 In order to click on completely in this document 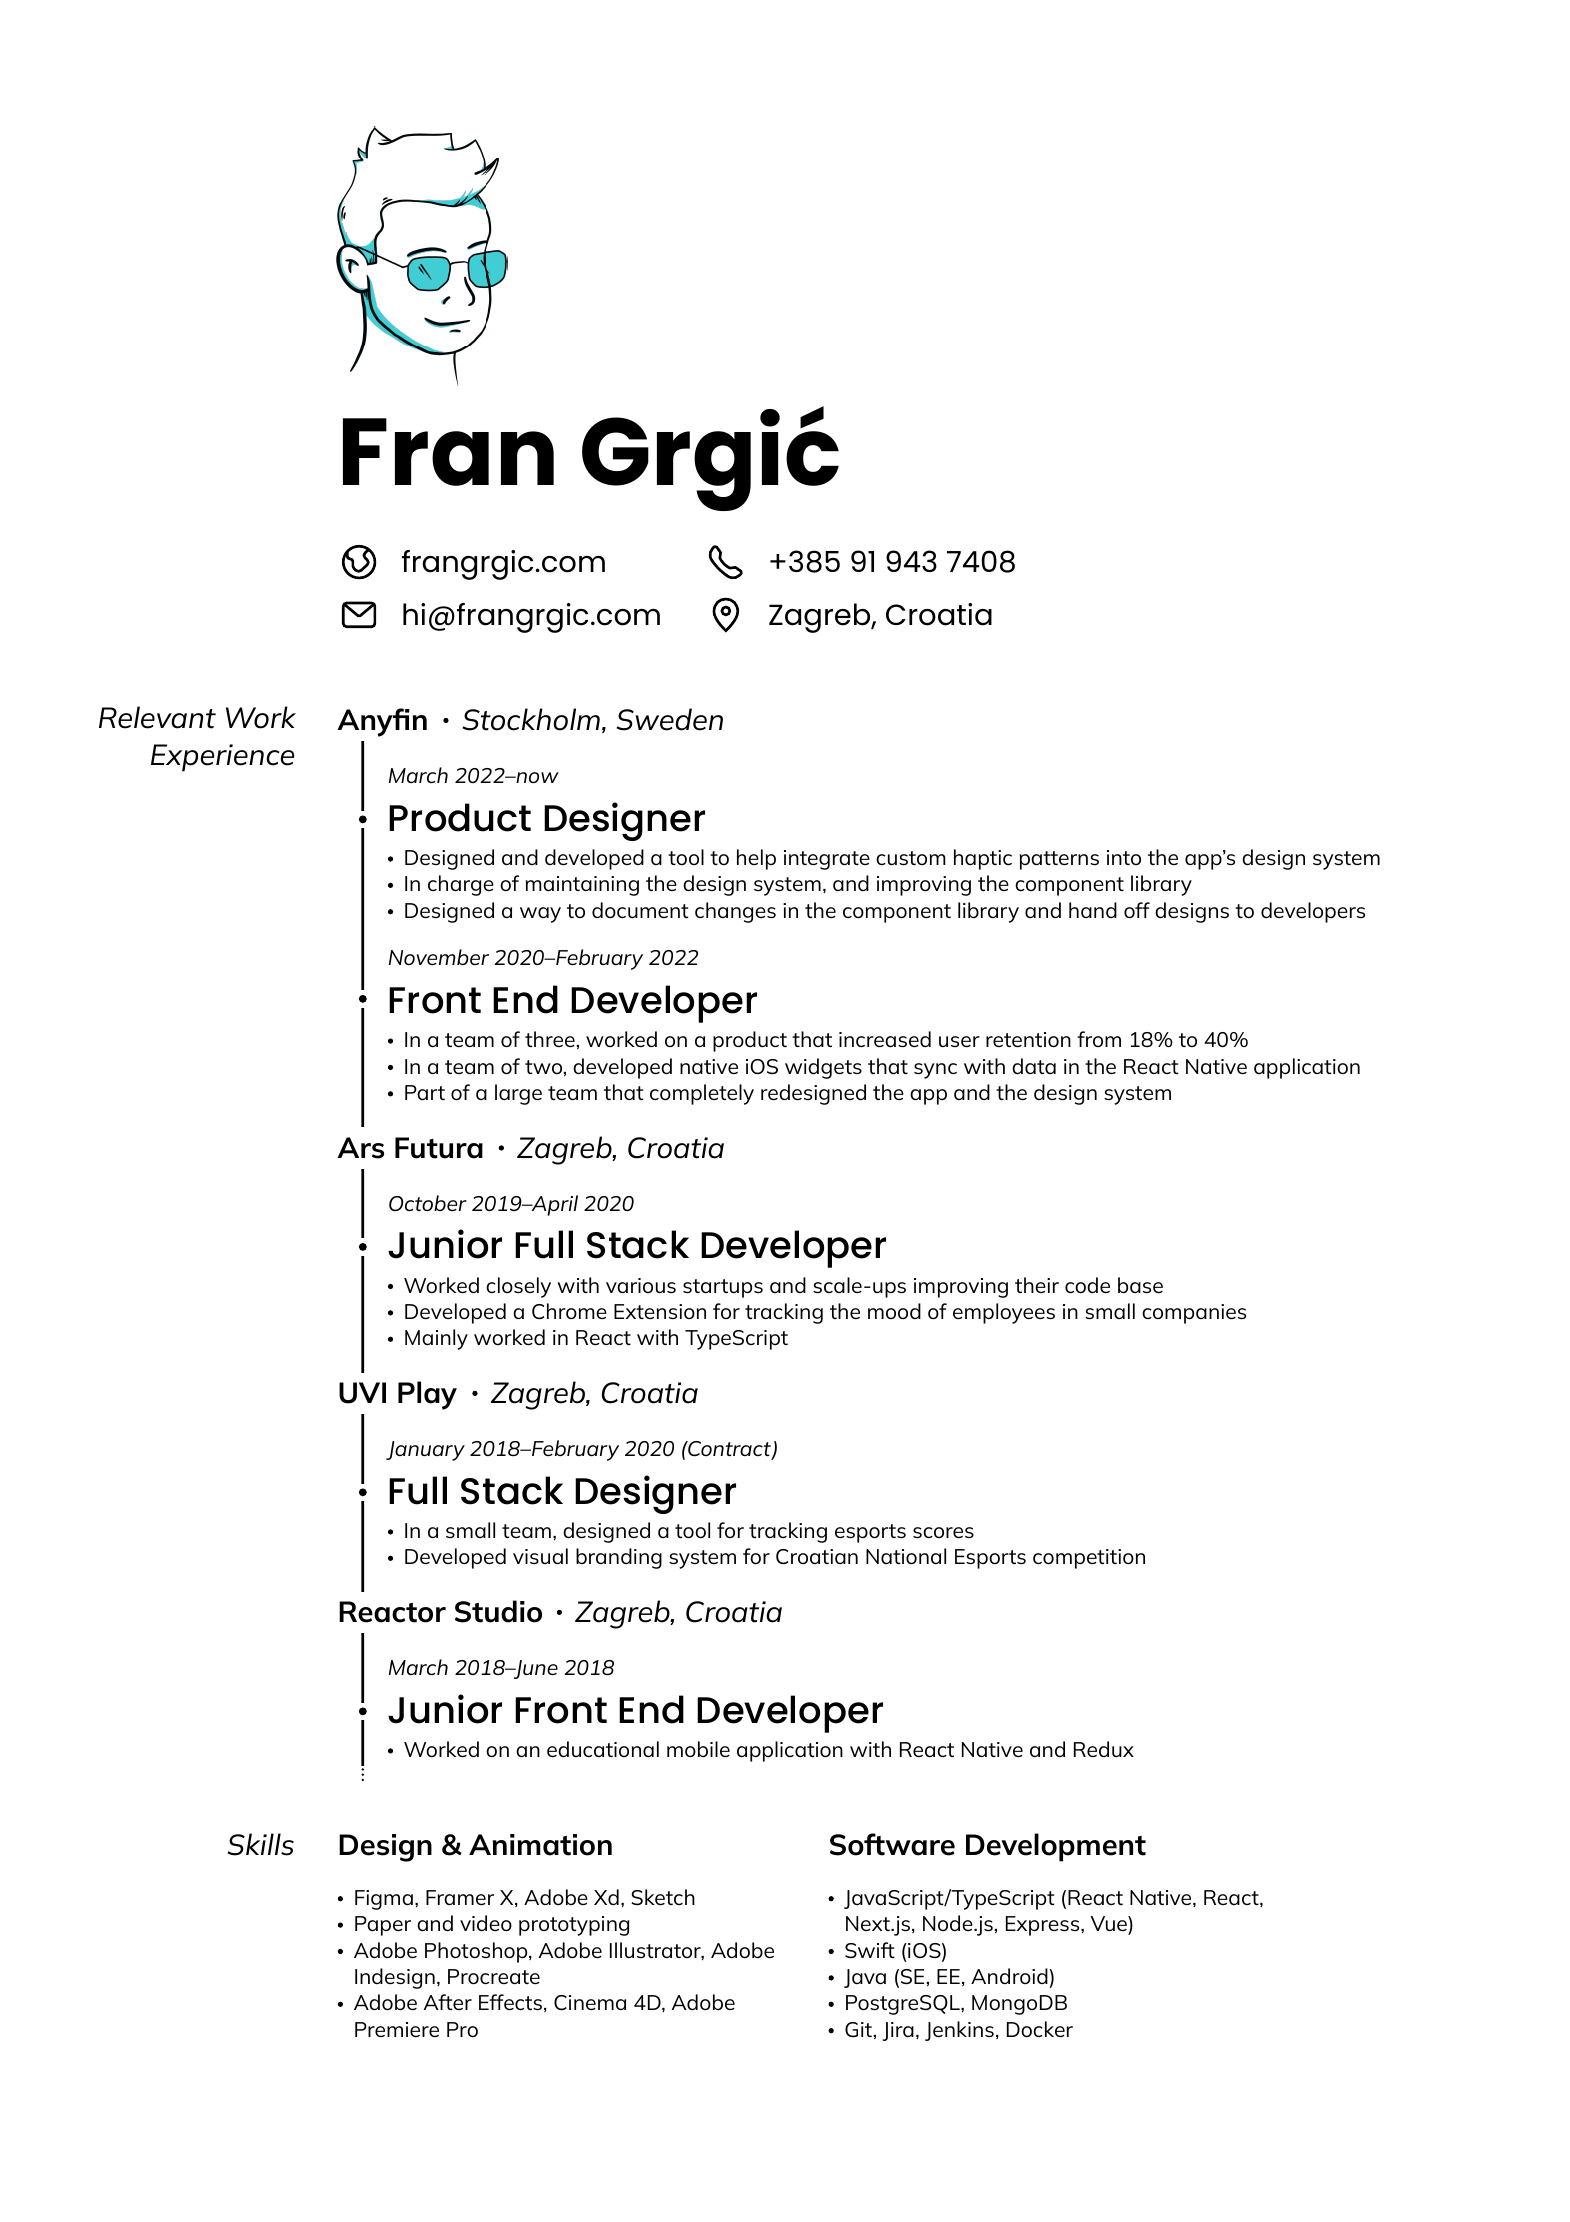, I will do `click(702, 1094)`.
